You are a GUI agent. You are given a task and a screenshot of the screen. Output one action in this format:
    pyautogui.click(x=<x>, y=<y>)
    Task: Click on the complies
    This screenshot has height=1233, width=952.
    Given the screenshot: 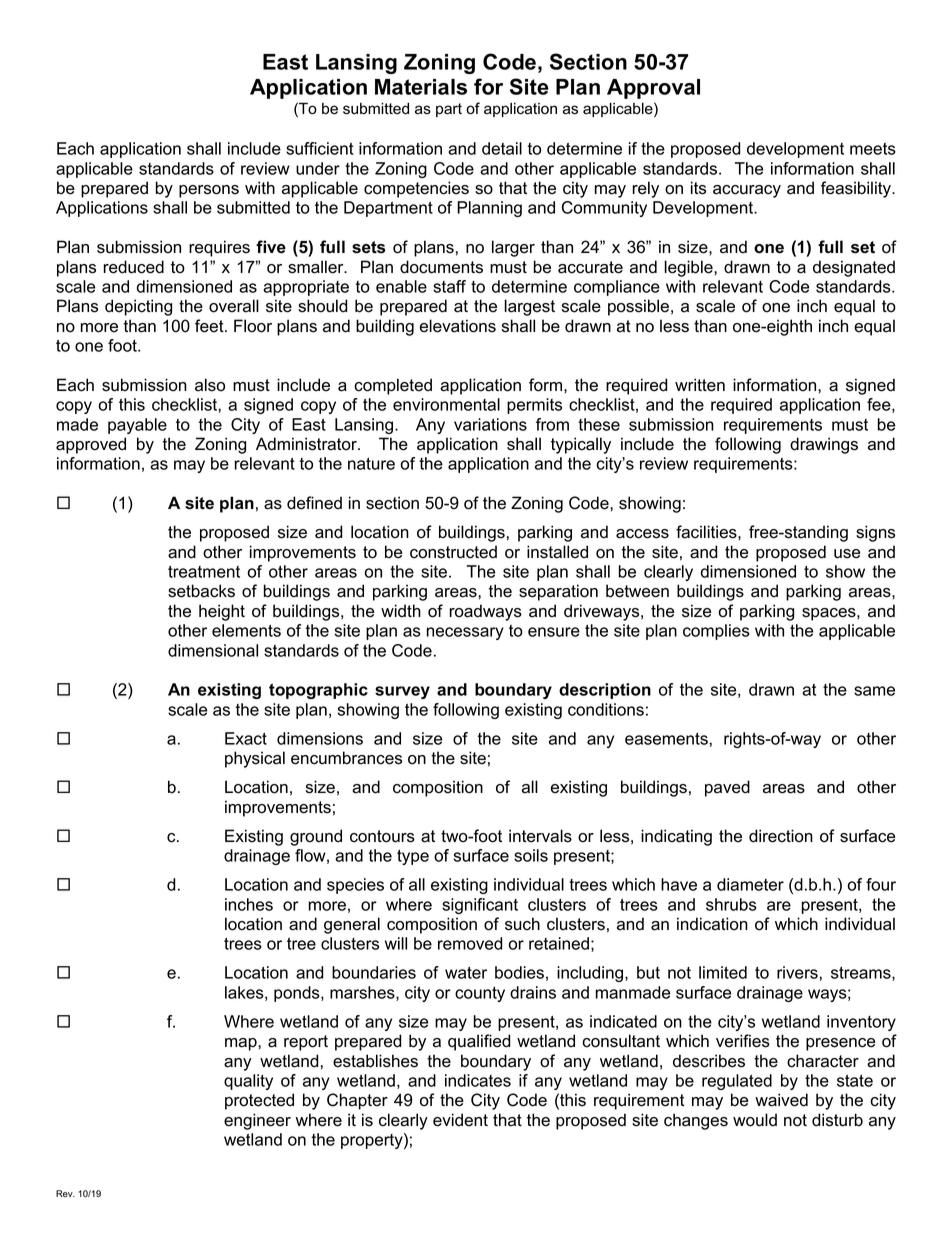 What is the action you would take?
    pyautogui.click(x=716, y=632)
